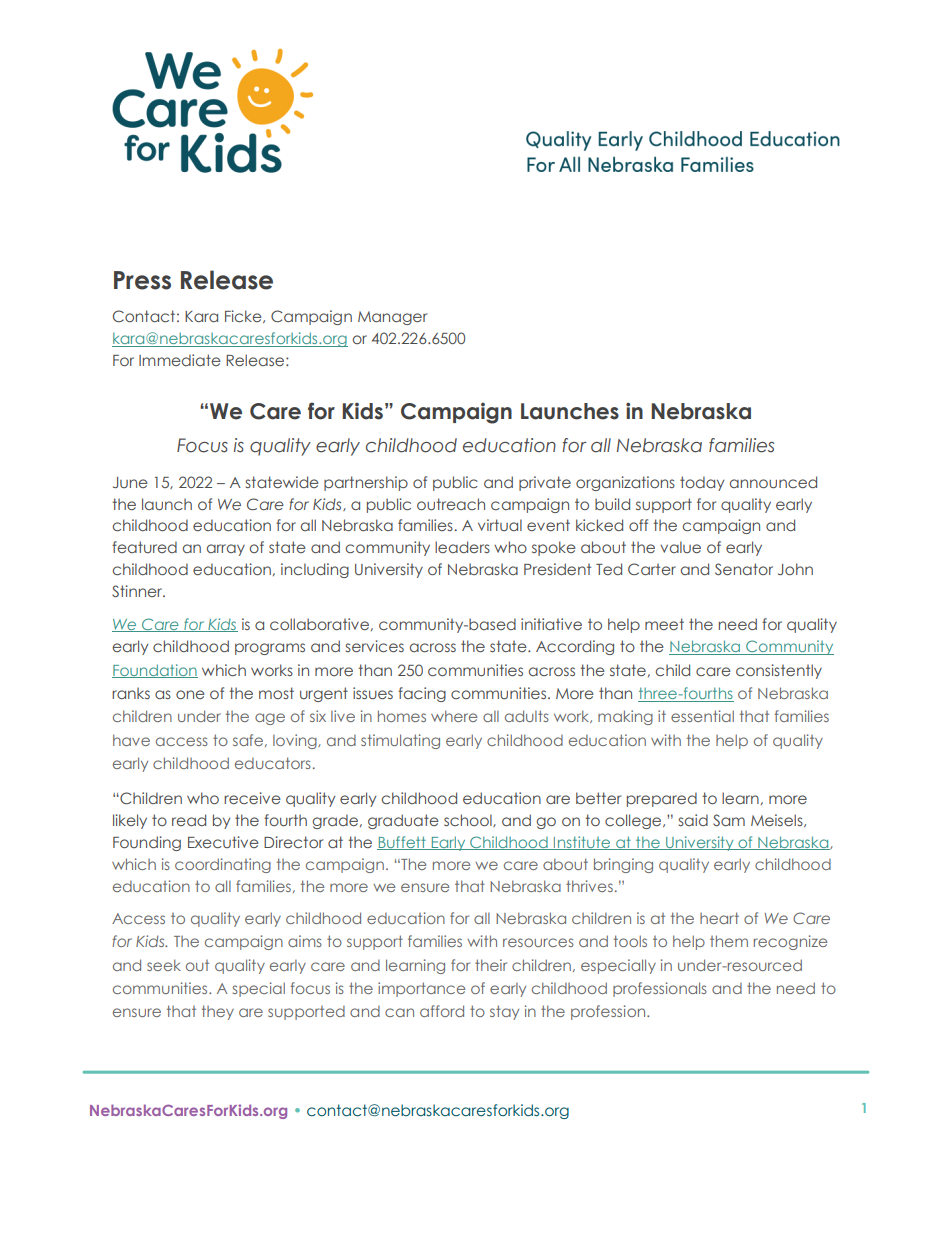 This page has width=952, height=1233. I want to click on Manager, so click(392, 318).
